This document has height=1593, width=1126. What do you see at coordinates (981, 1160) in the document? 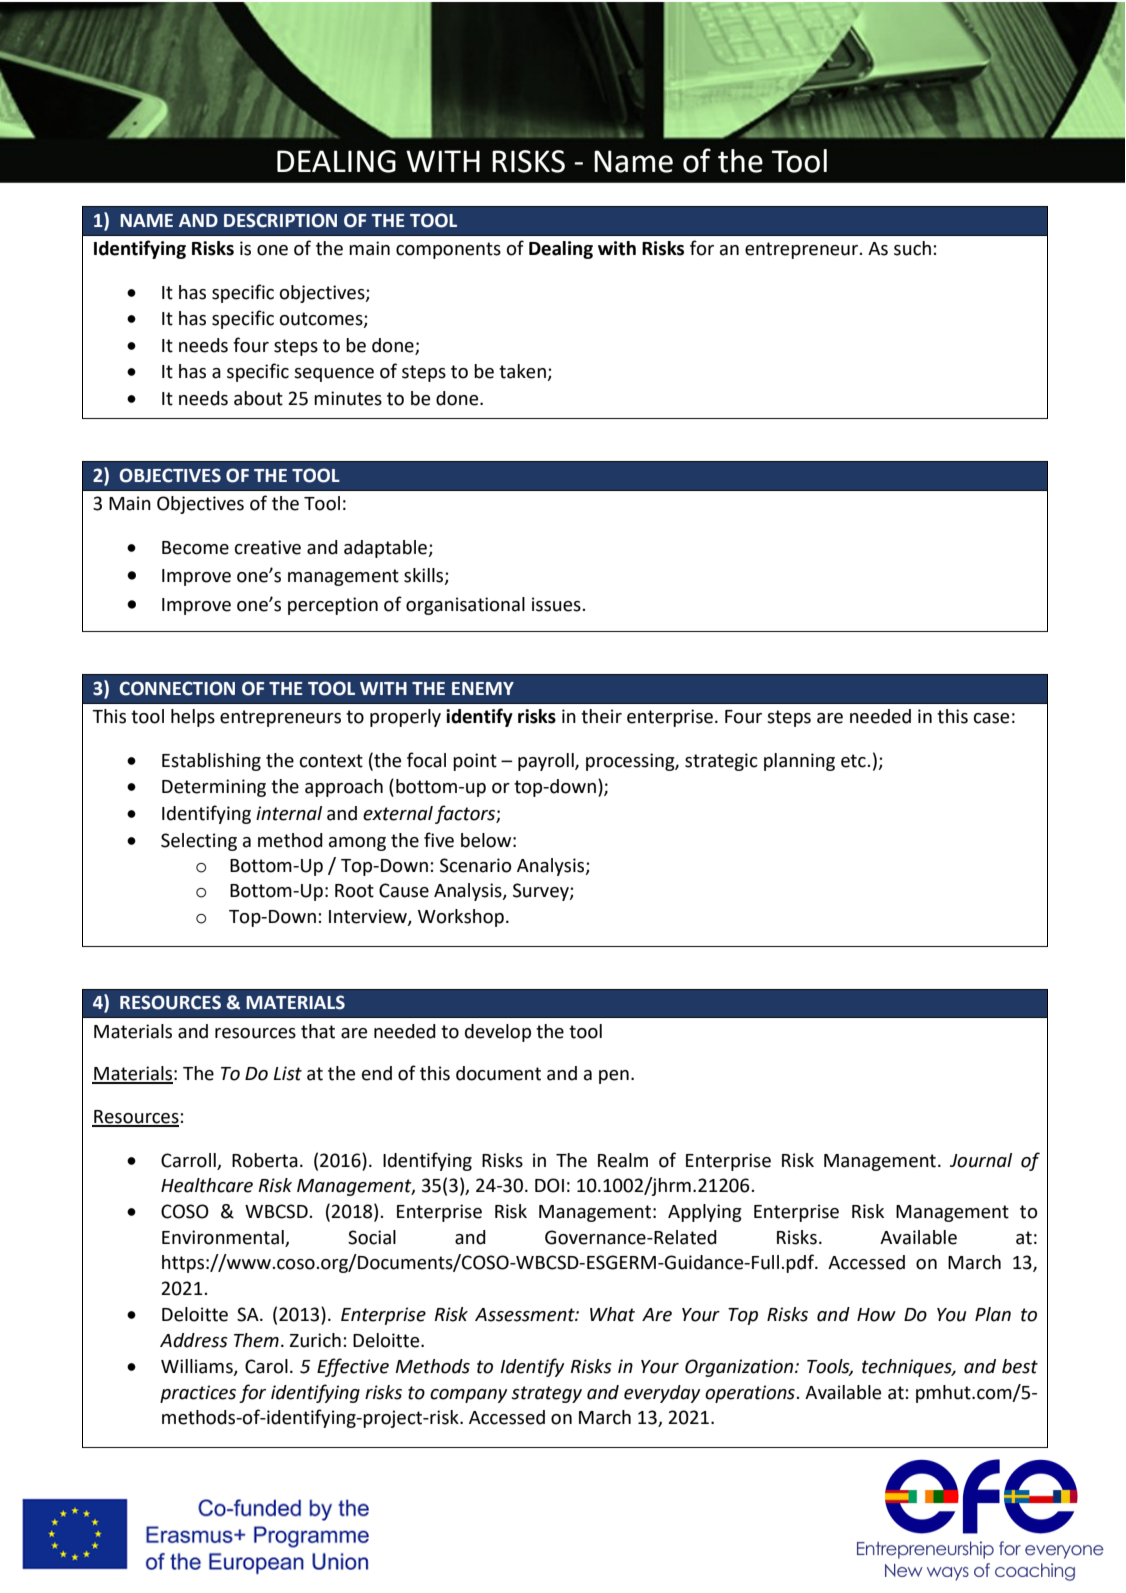
I see `Journal` at bounding box center [981, 1160].
